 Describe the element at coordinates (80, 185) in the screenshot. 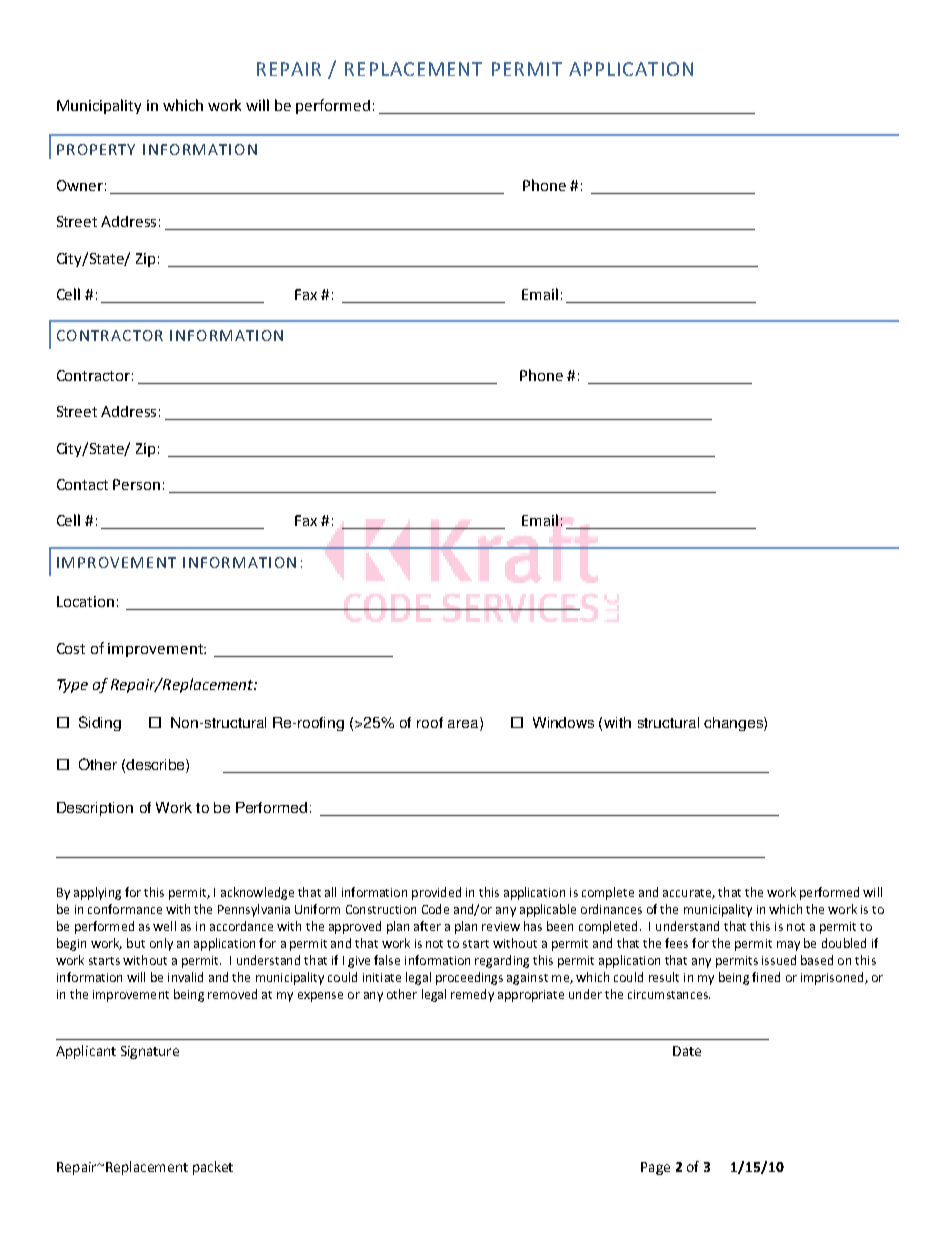

I see `Owner` at that location.
